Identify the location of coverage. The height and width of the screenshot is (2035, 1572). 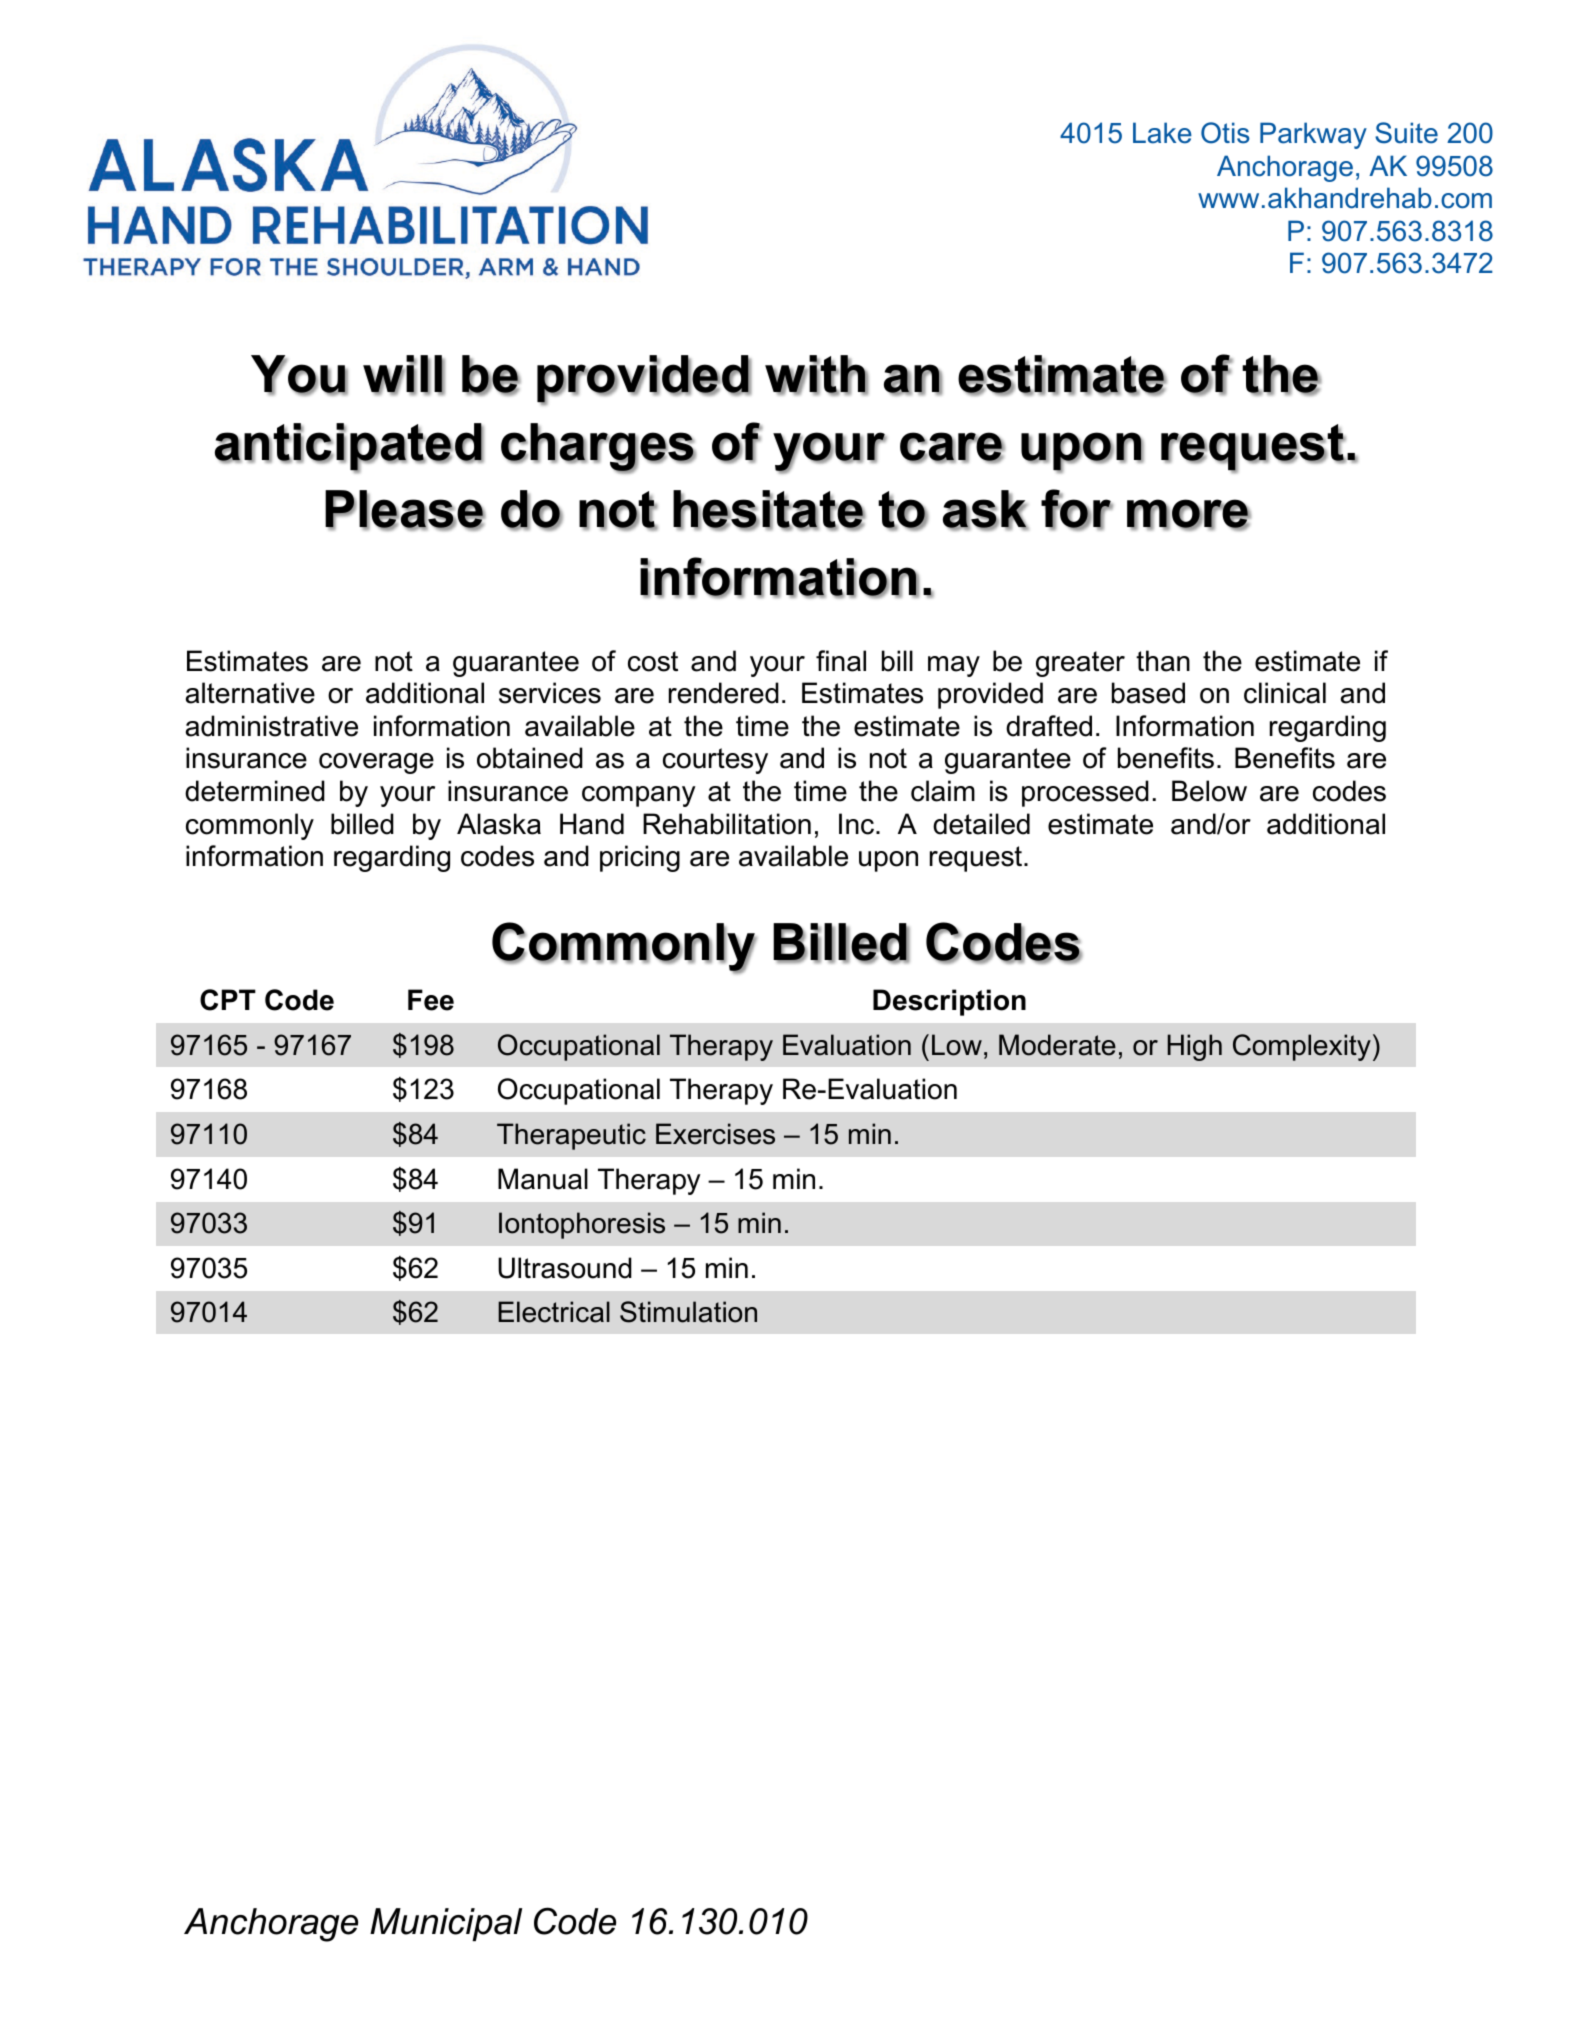
(376, 763).
